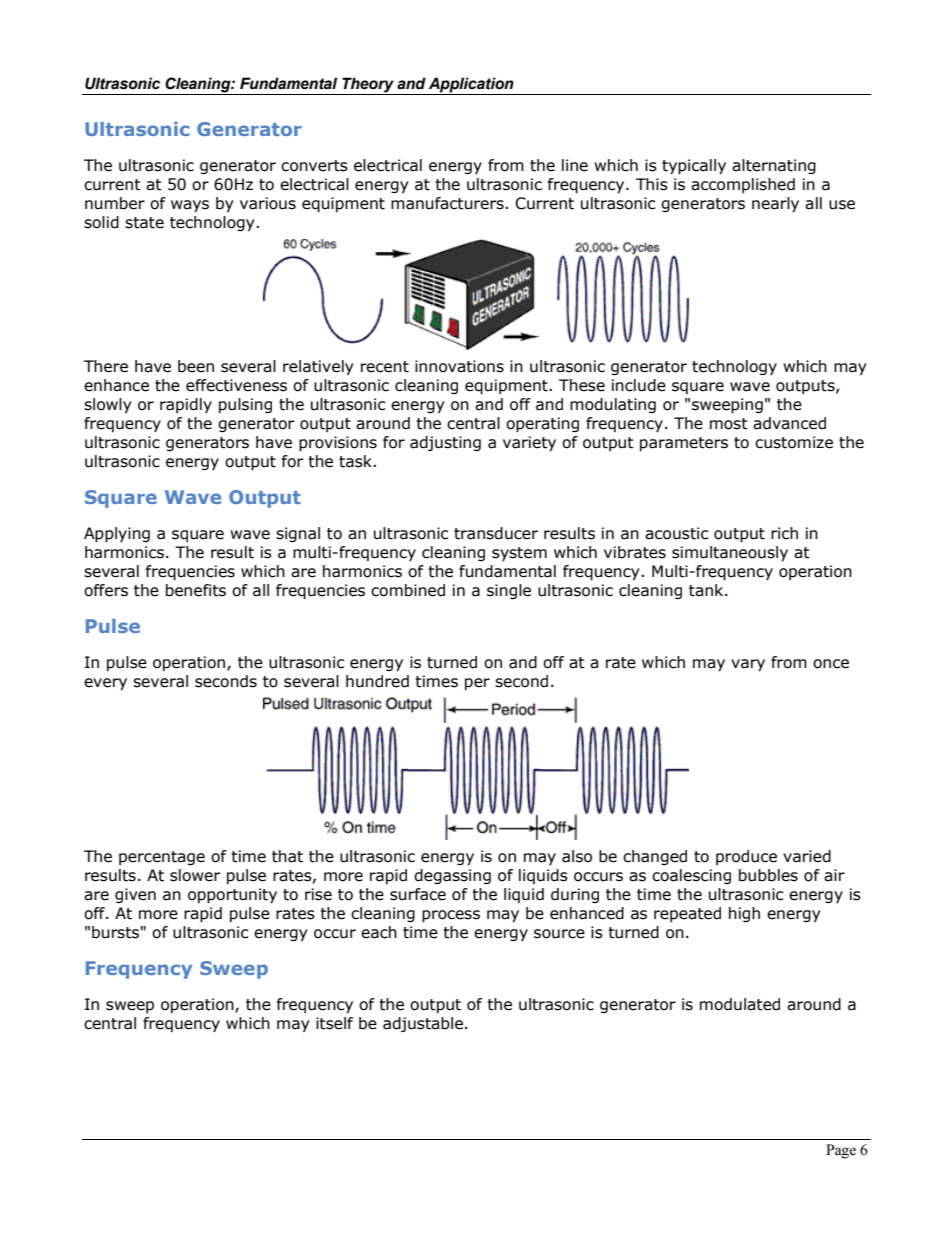  What do you see at coordinates (334, 1023) in the screenshot?
I see `itself` at bounding box center [334, 1023].
